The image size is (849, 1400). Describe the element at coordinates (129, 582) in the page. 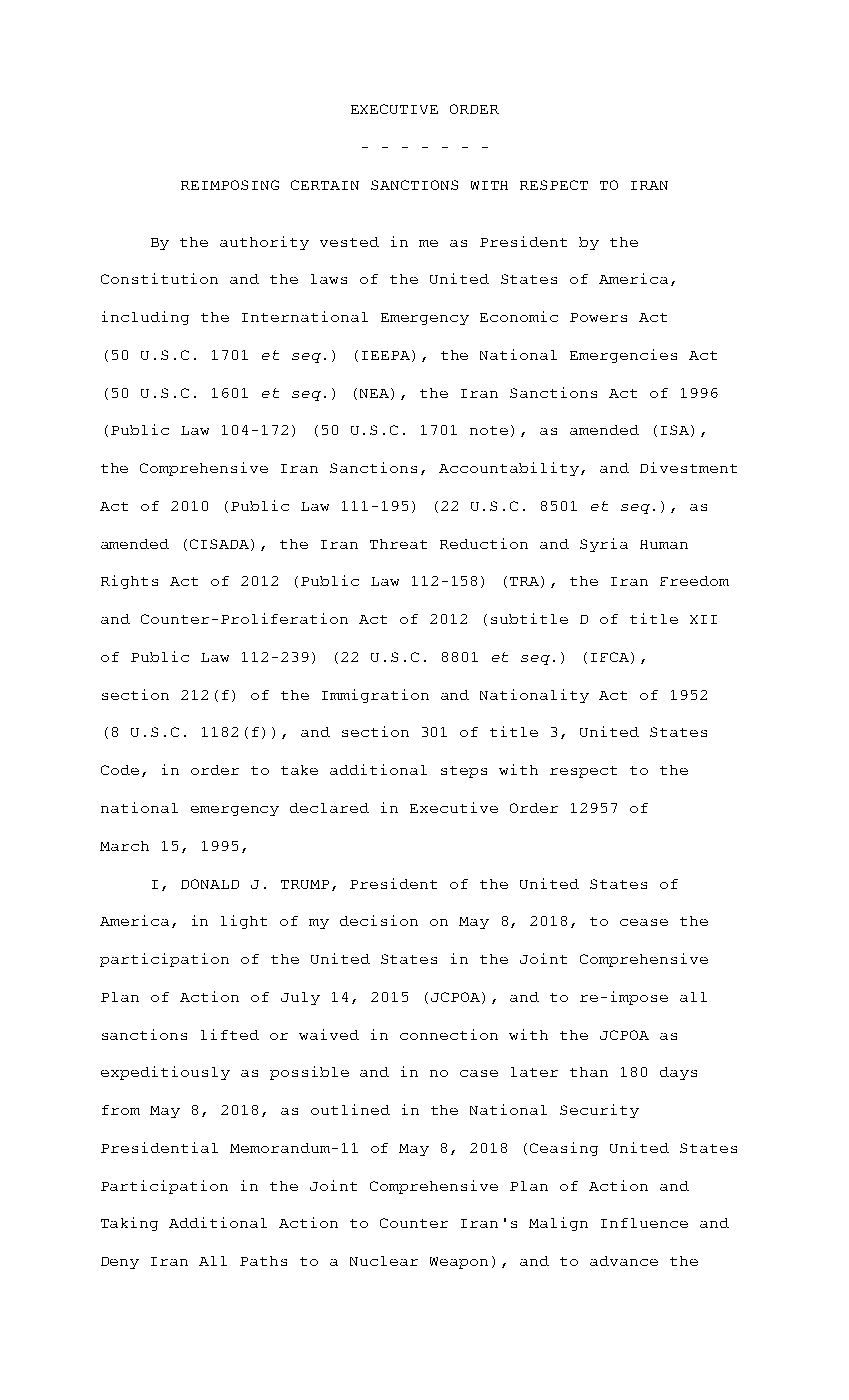

I see `Rights` at that location.
